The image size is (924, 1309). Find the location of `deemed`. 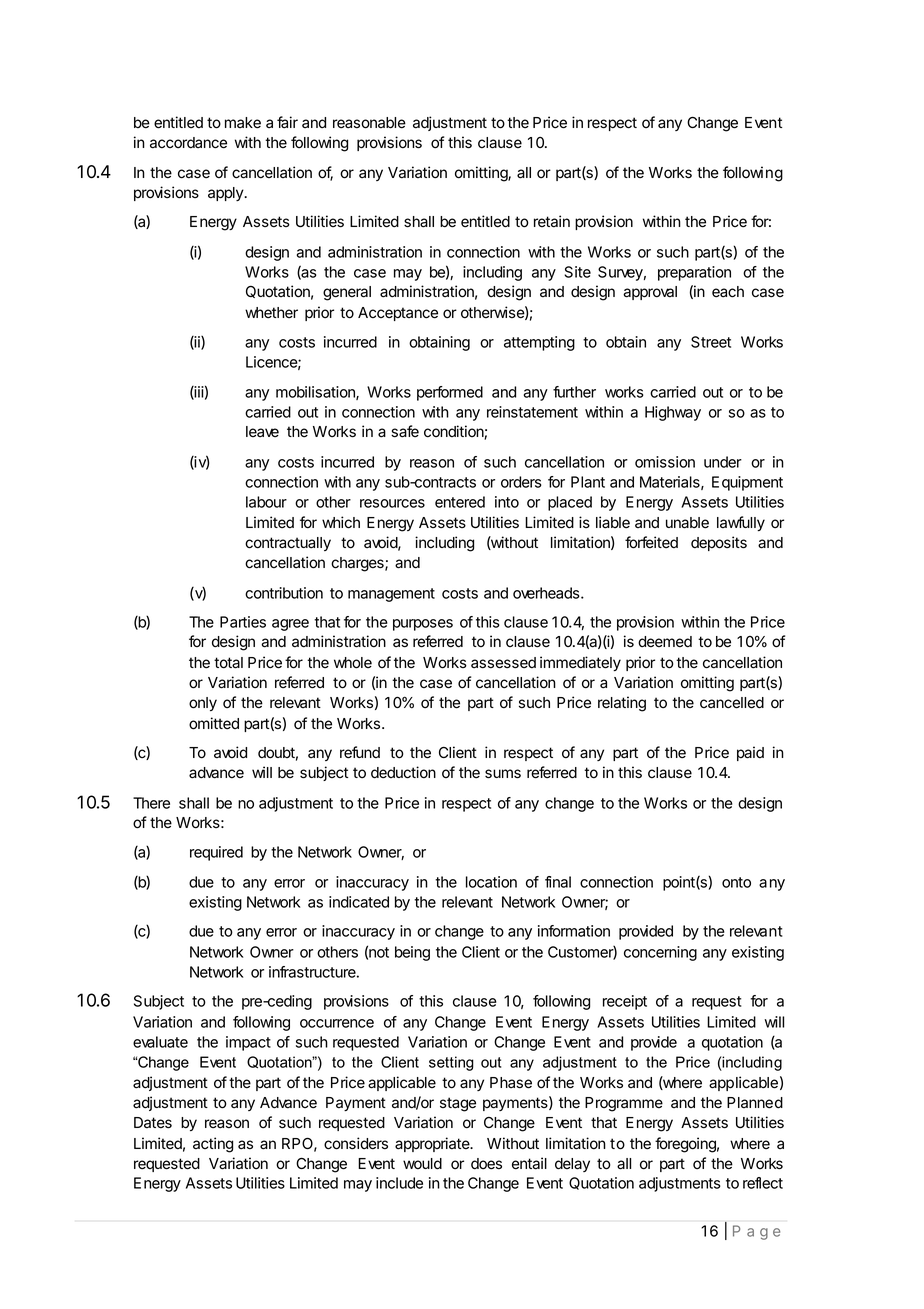

deemed is located at coordinates (665, 642).
